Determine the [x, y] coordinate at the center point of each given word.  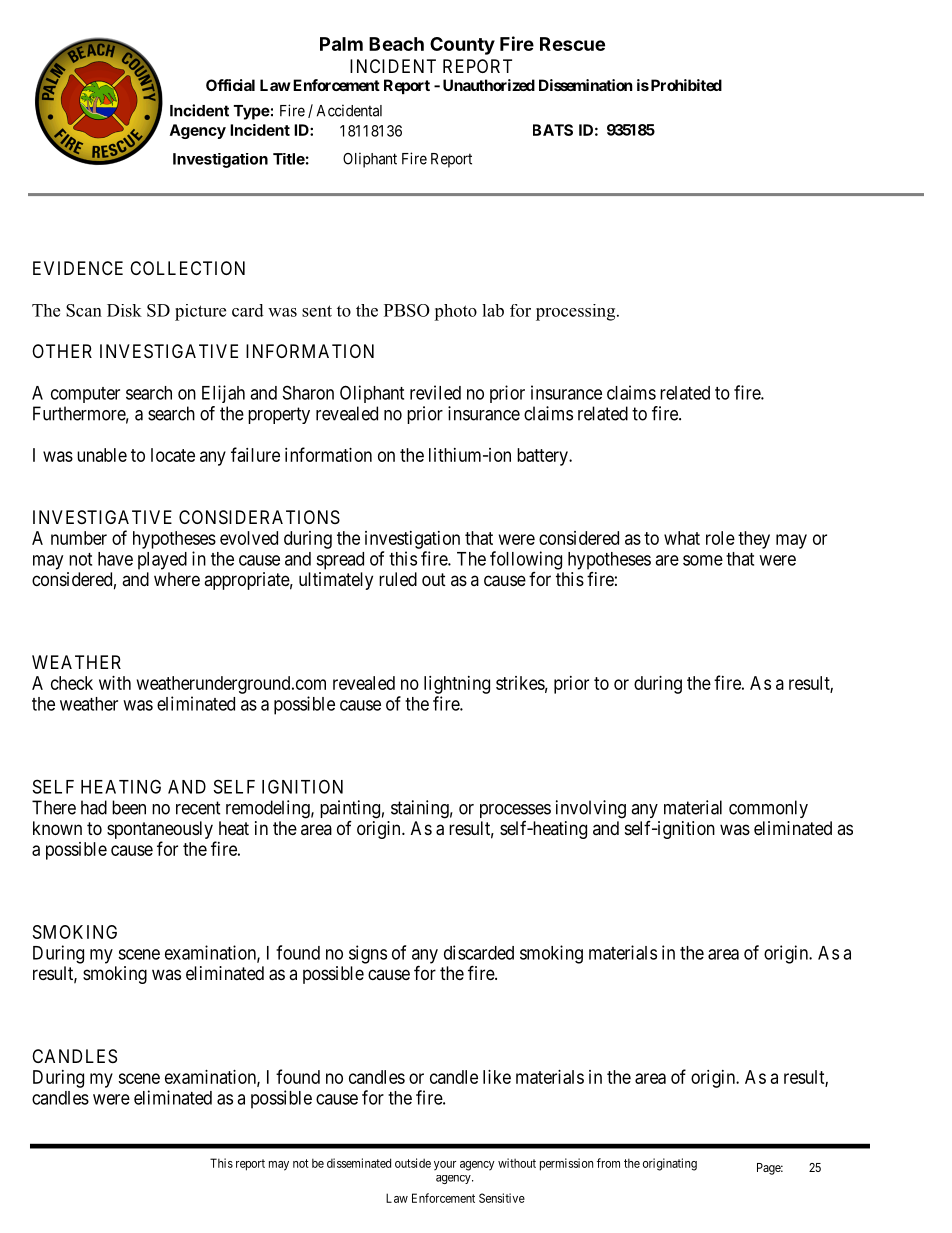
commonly [768, 809]
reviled [435, 392]
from [608, 1163]
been [129, 807]
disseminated [359, 1163]
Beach [396, 44]
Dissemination [586, 85]
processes [515, 811]
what [682, 538]
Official [230, 85]
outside [413, 1163]
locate [173, 455]
